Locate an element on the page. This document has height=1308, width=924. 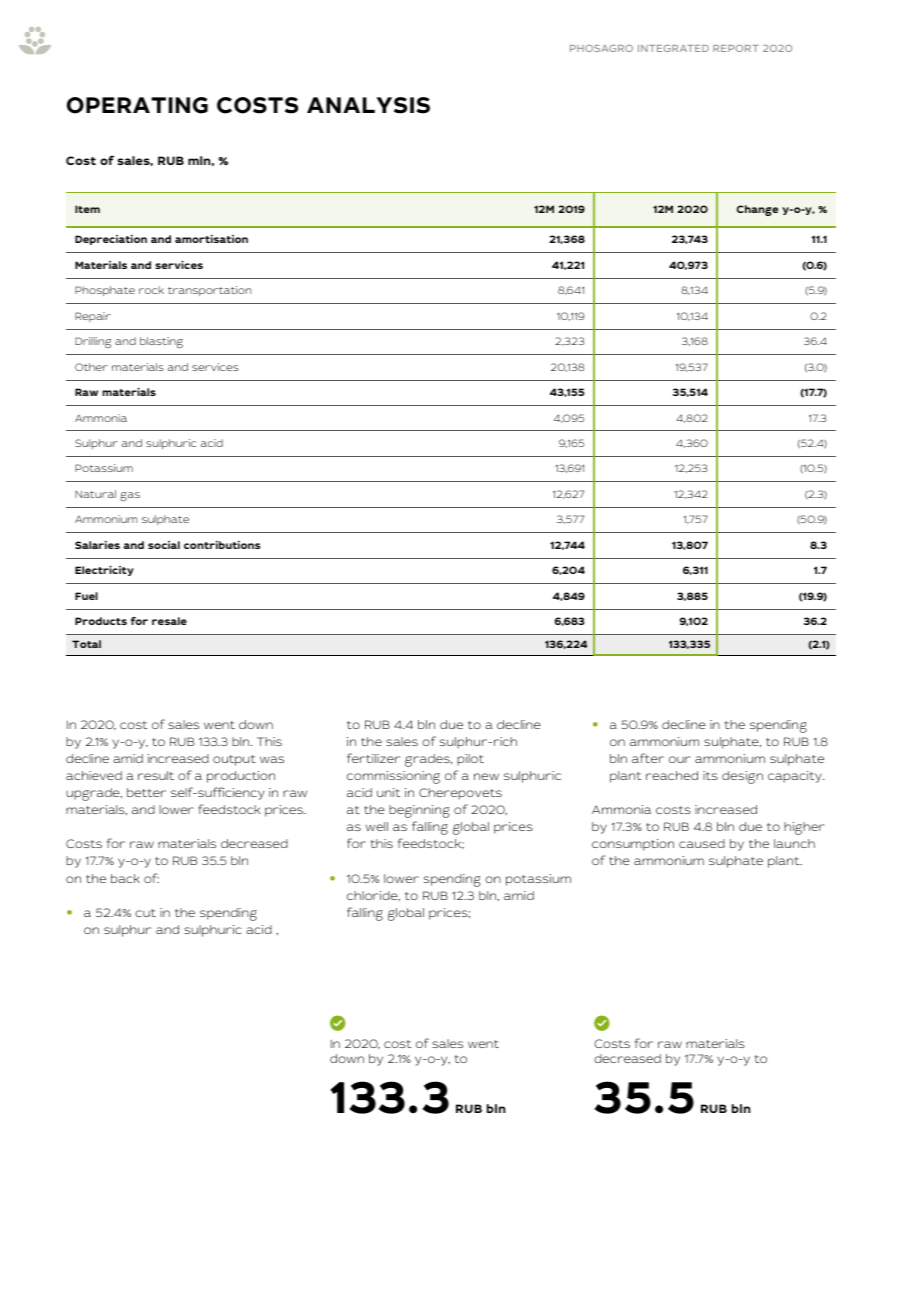
blasting is located at coordinates (161, 342).
